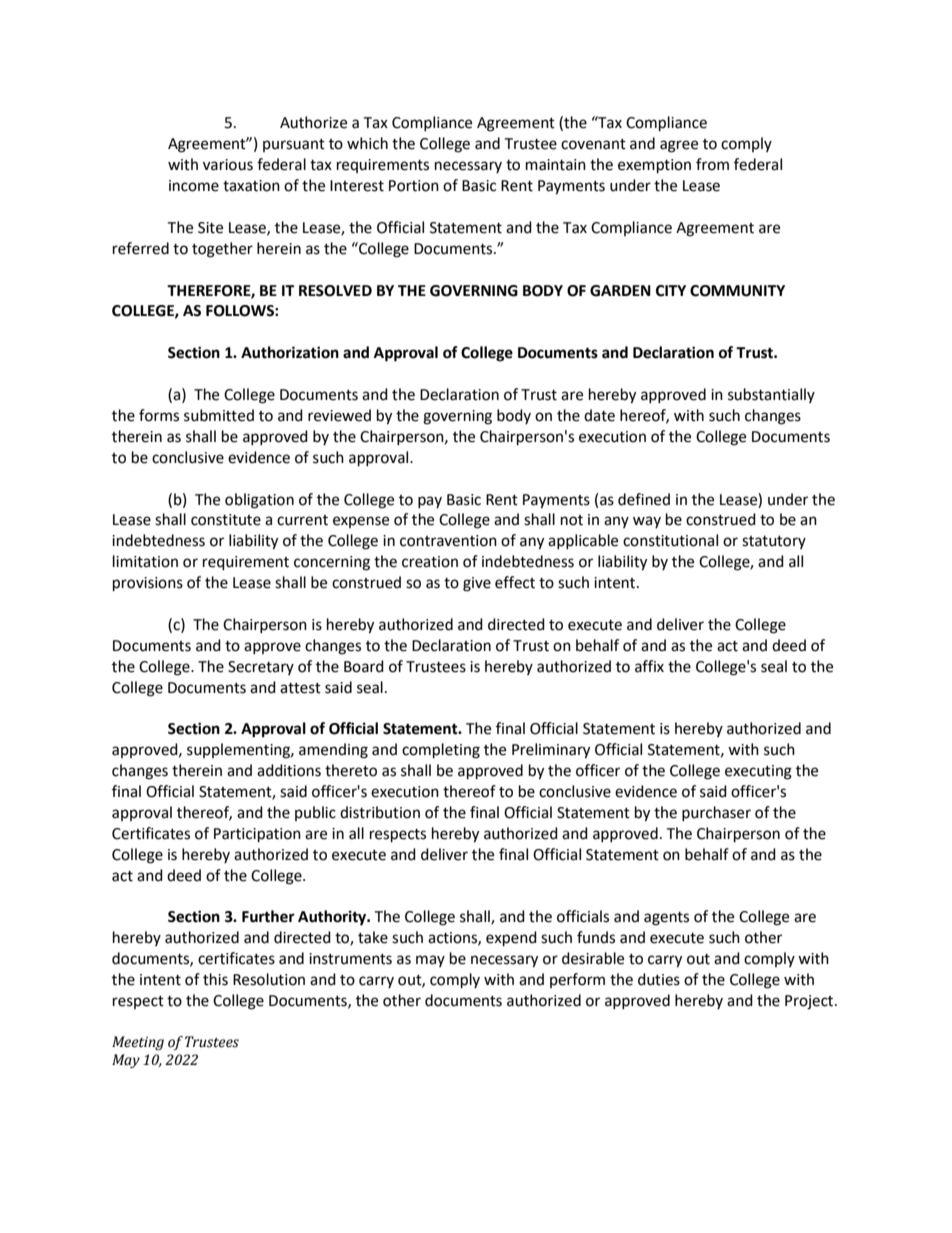 Image resolution: width=952 pixels, height=1233 pixels. What do you see at coordinates (441, 751) in the page?
I see `completing` at bounding box center [441, 751].
